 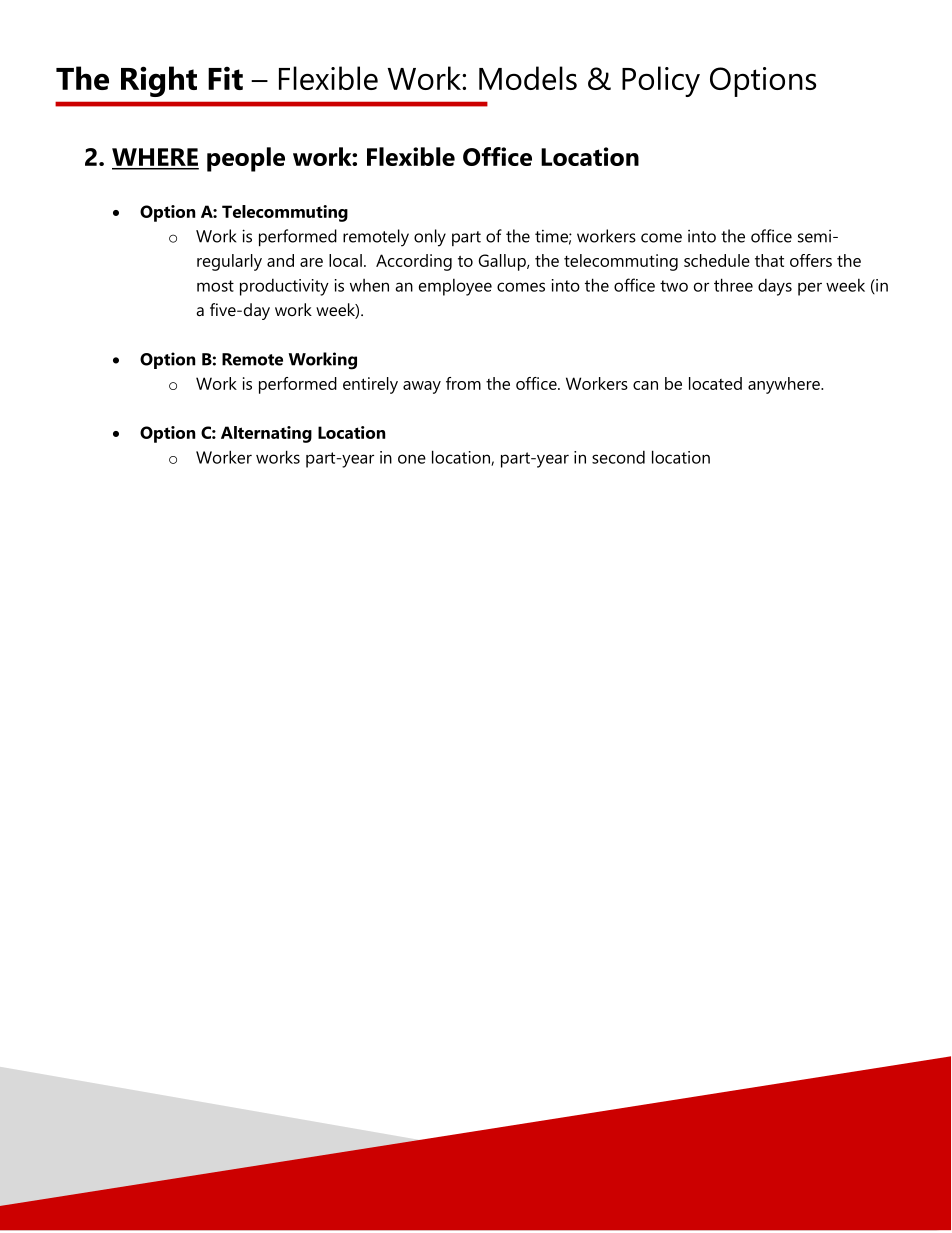 I want to click on Fit, so click(x=225, y=78).
